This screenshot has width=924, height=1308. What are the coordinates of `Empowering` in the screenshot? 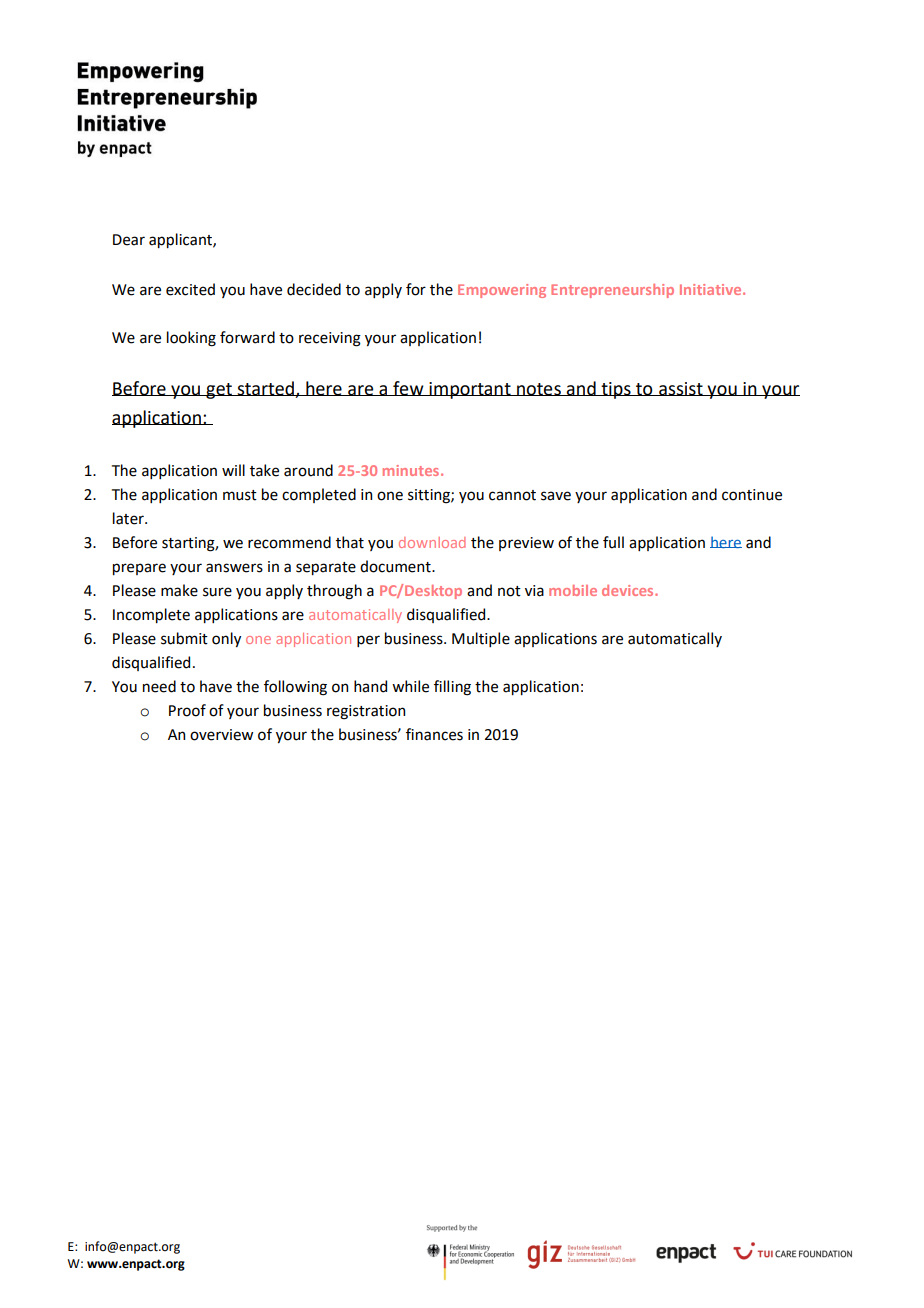 It's located at (502, 291).
